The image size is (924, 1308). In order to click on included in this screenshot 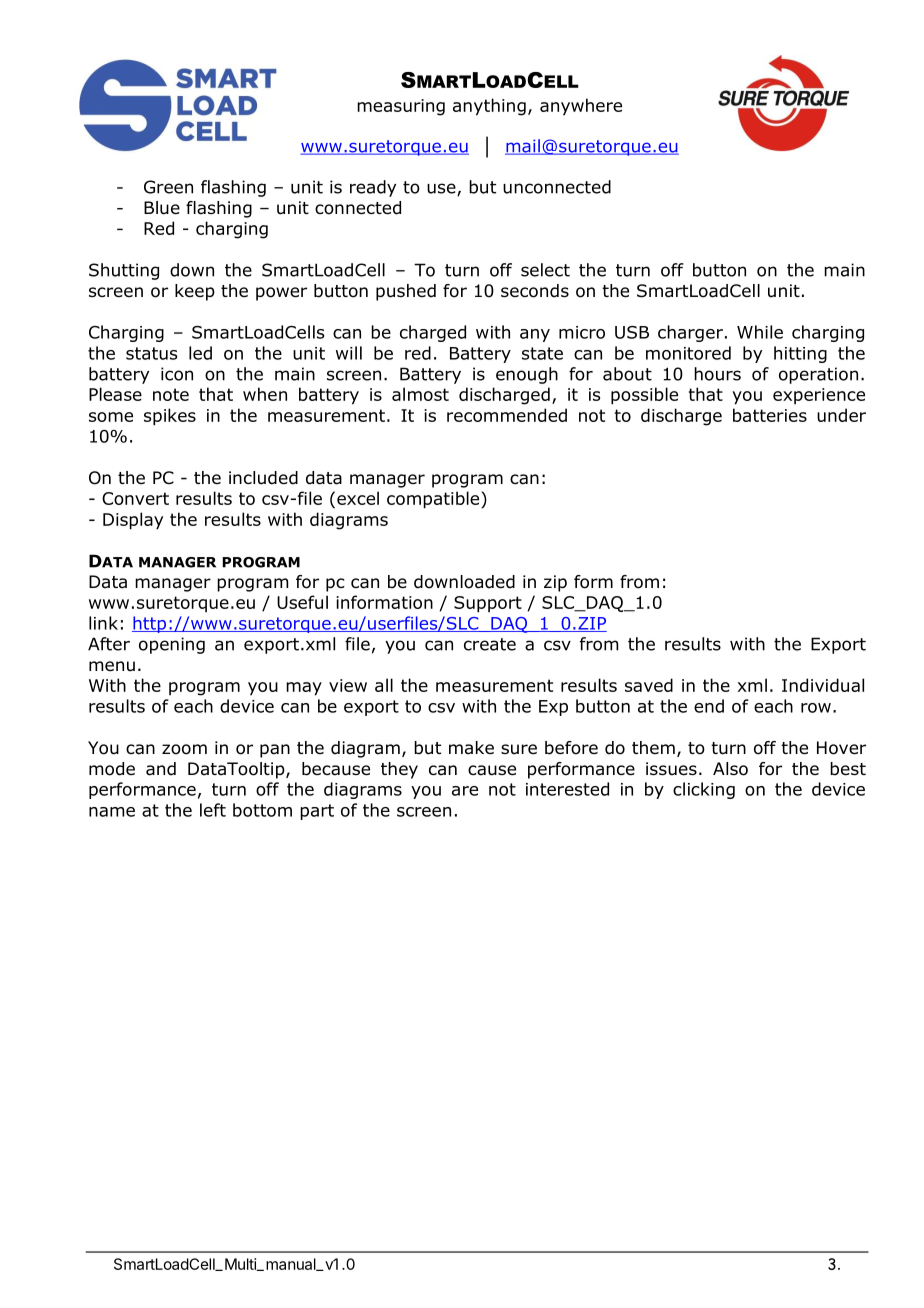, I will do `click(263, 478)`.
